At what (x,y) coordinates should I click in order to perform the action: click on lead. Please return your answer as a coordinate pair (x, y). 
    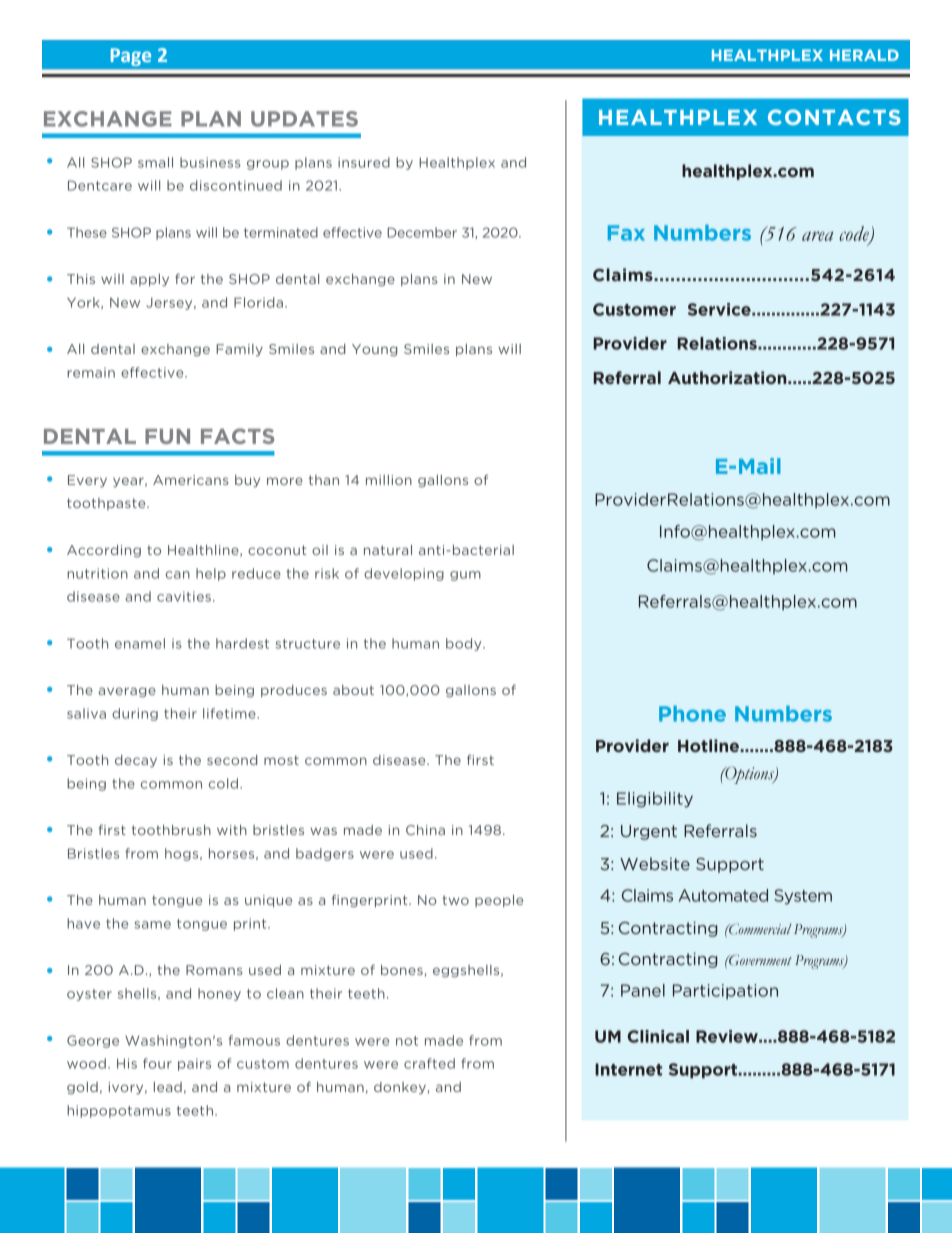
    Looking at the image, I should click on (168, 1087).
